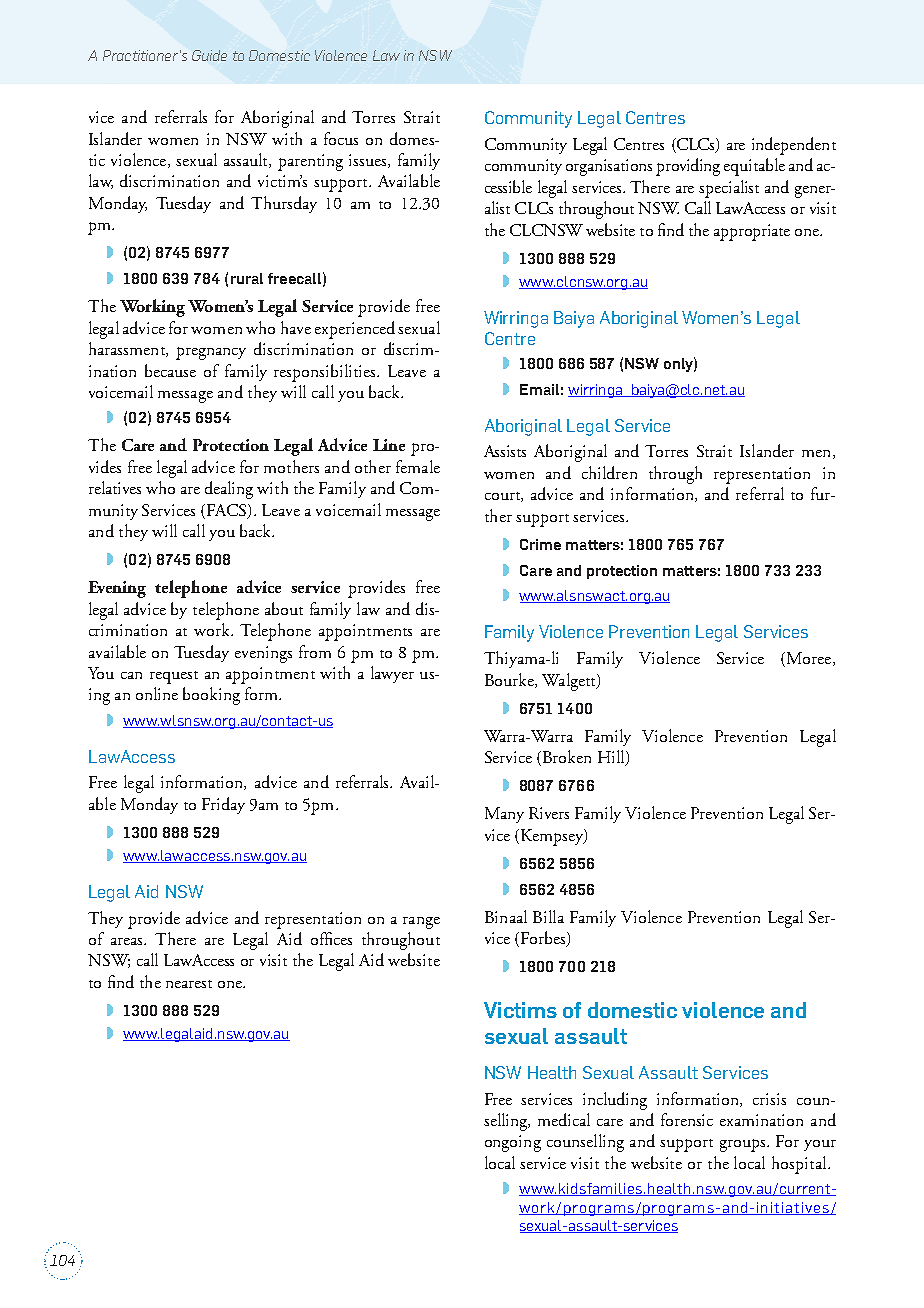 The width and height of the image is (924, 1308). Describe the element at coordinates (504, 815) in the image. I see `Many` at that location.
